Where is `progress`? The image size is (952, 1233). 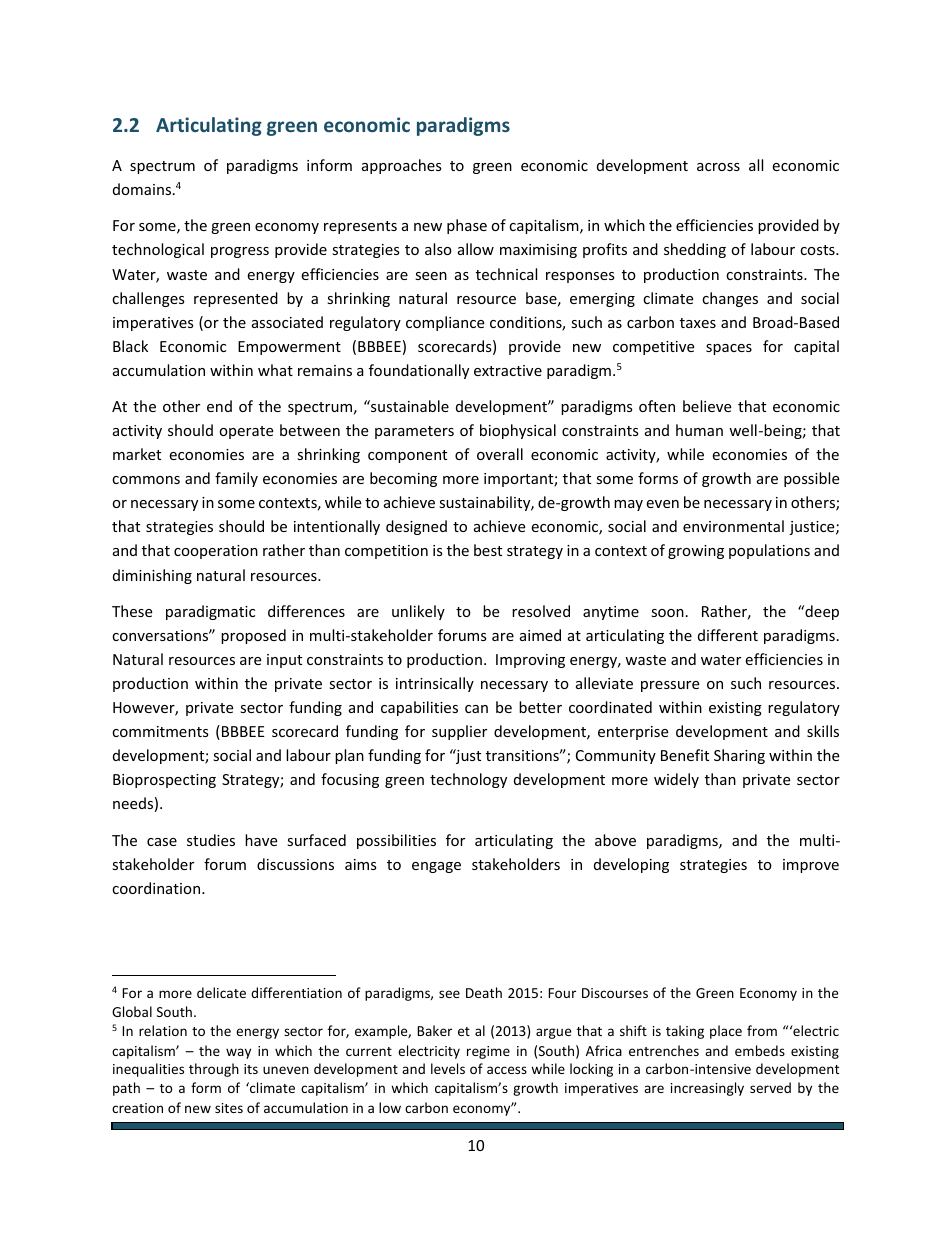
progress is located at coordinates (240, 252).
